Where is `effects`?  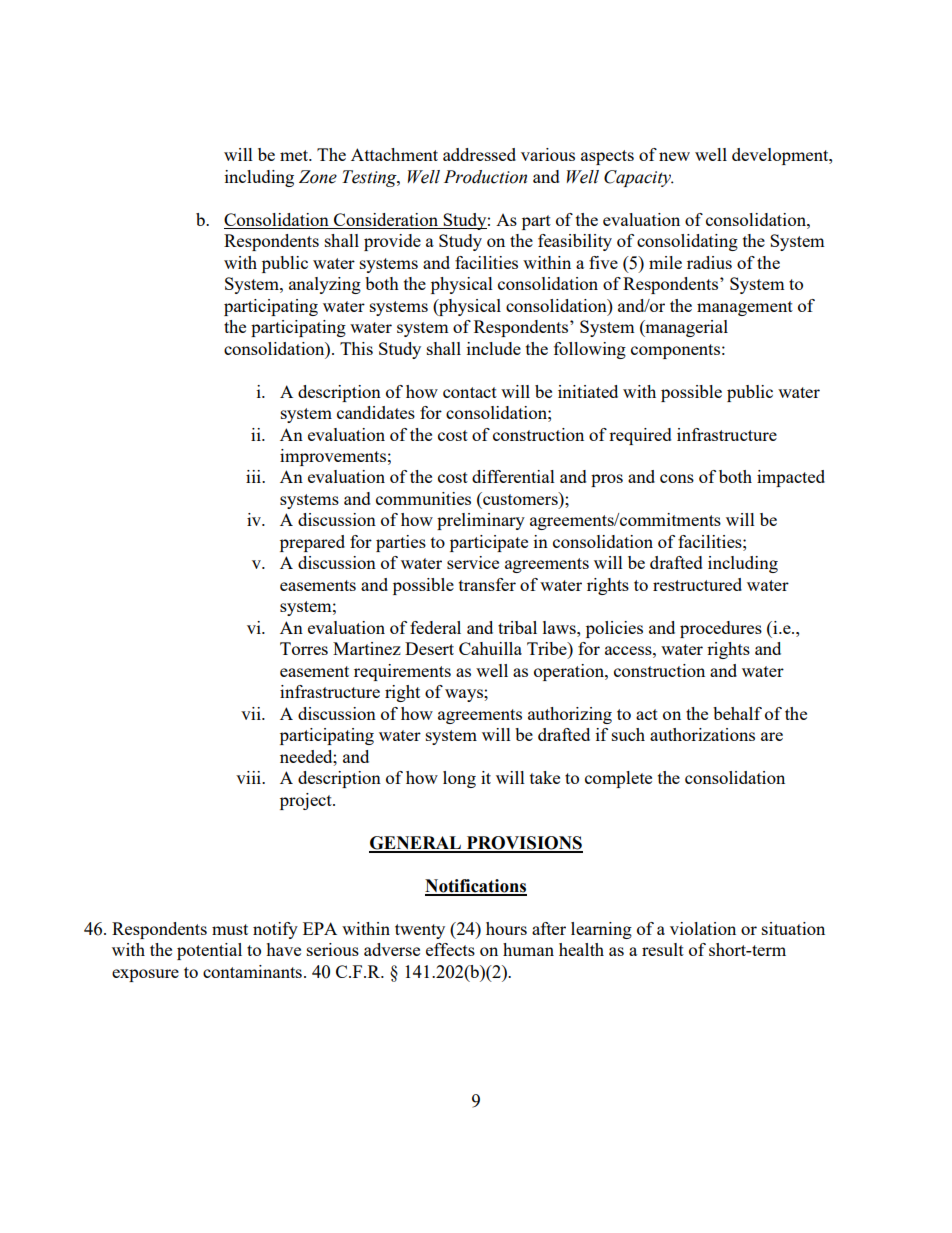
effects is located at coordinates (450, 949).
